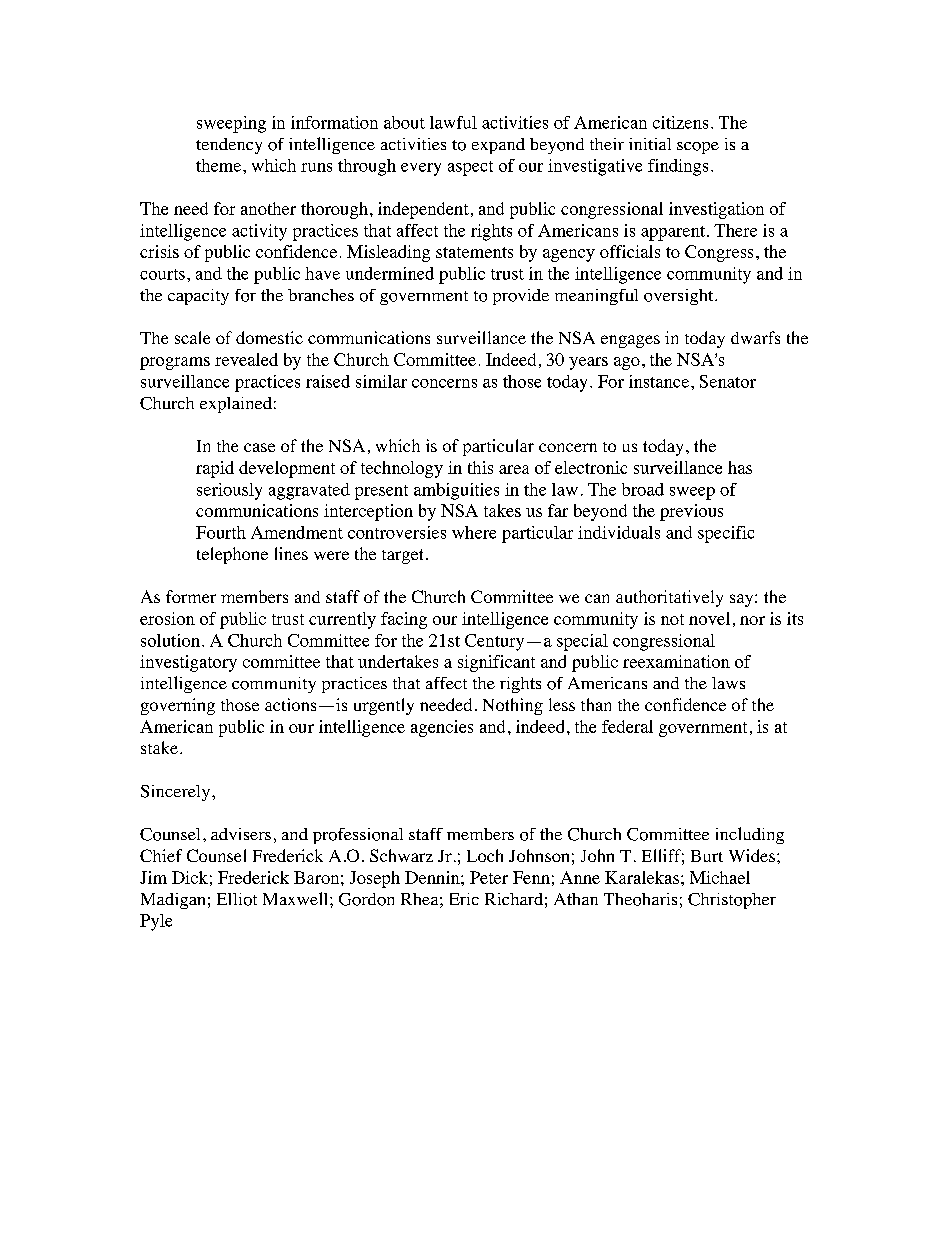 The width and height of the screenshot is (952, 1233). What do you see at coordinates (513, 706) in the screenshot?
I see `Nothing` at bounding box center [513, 706].
